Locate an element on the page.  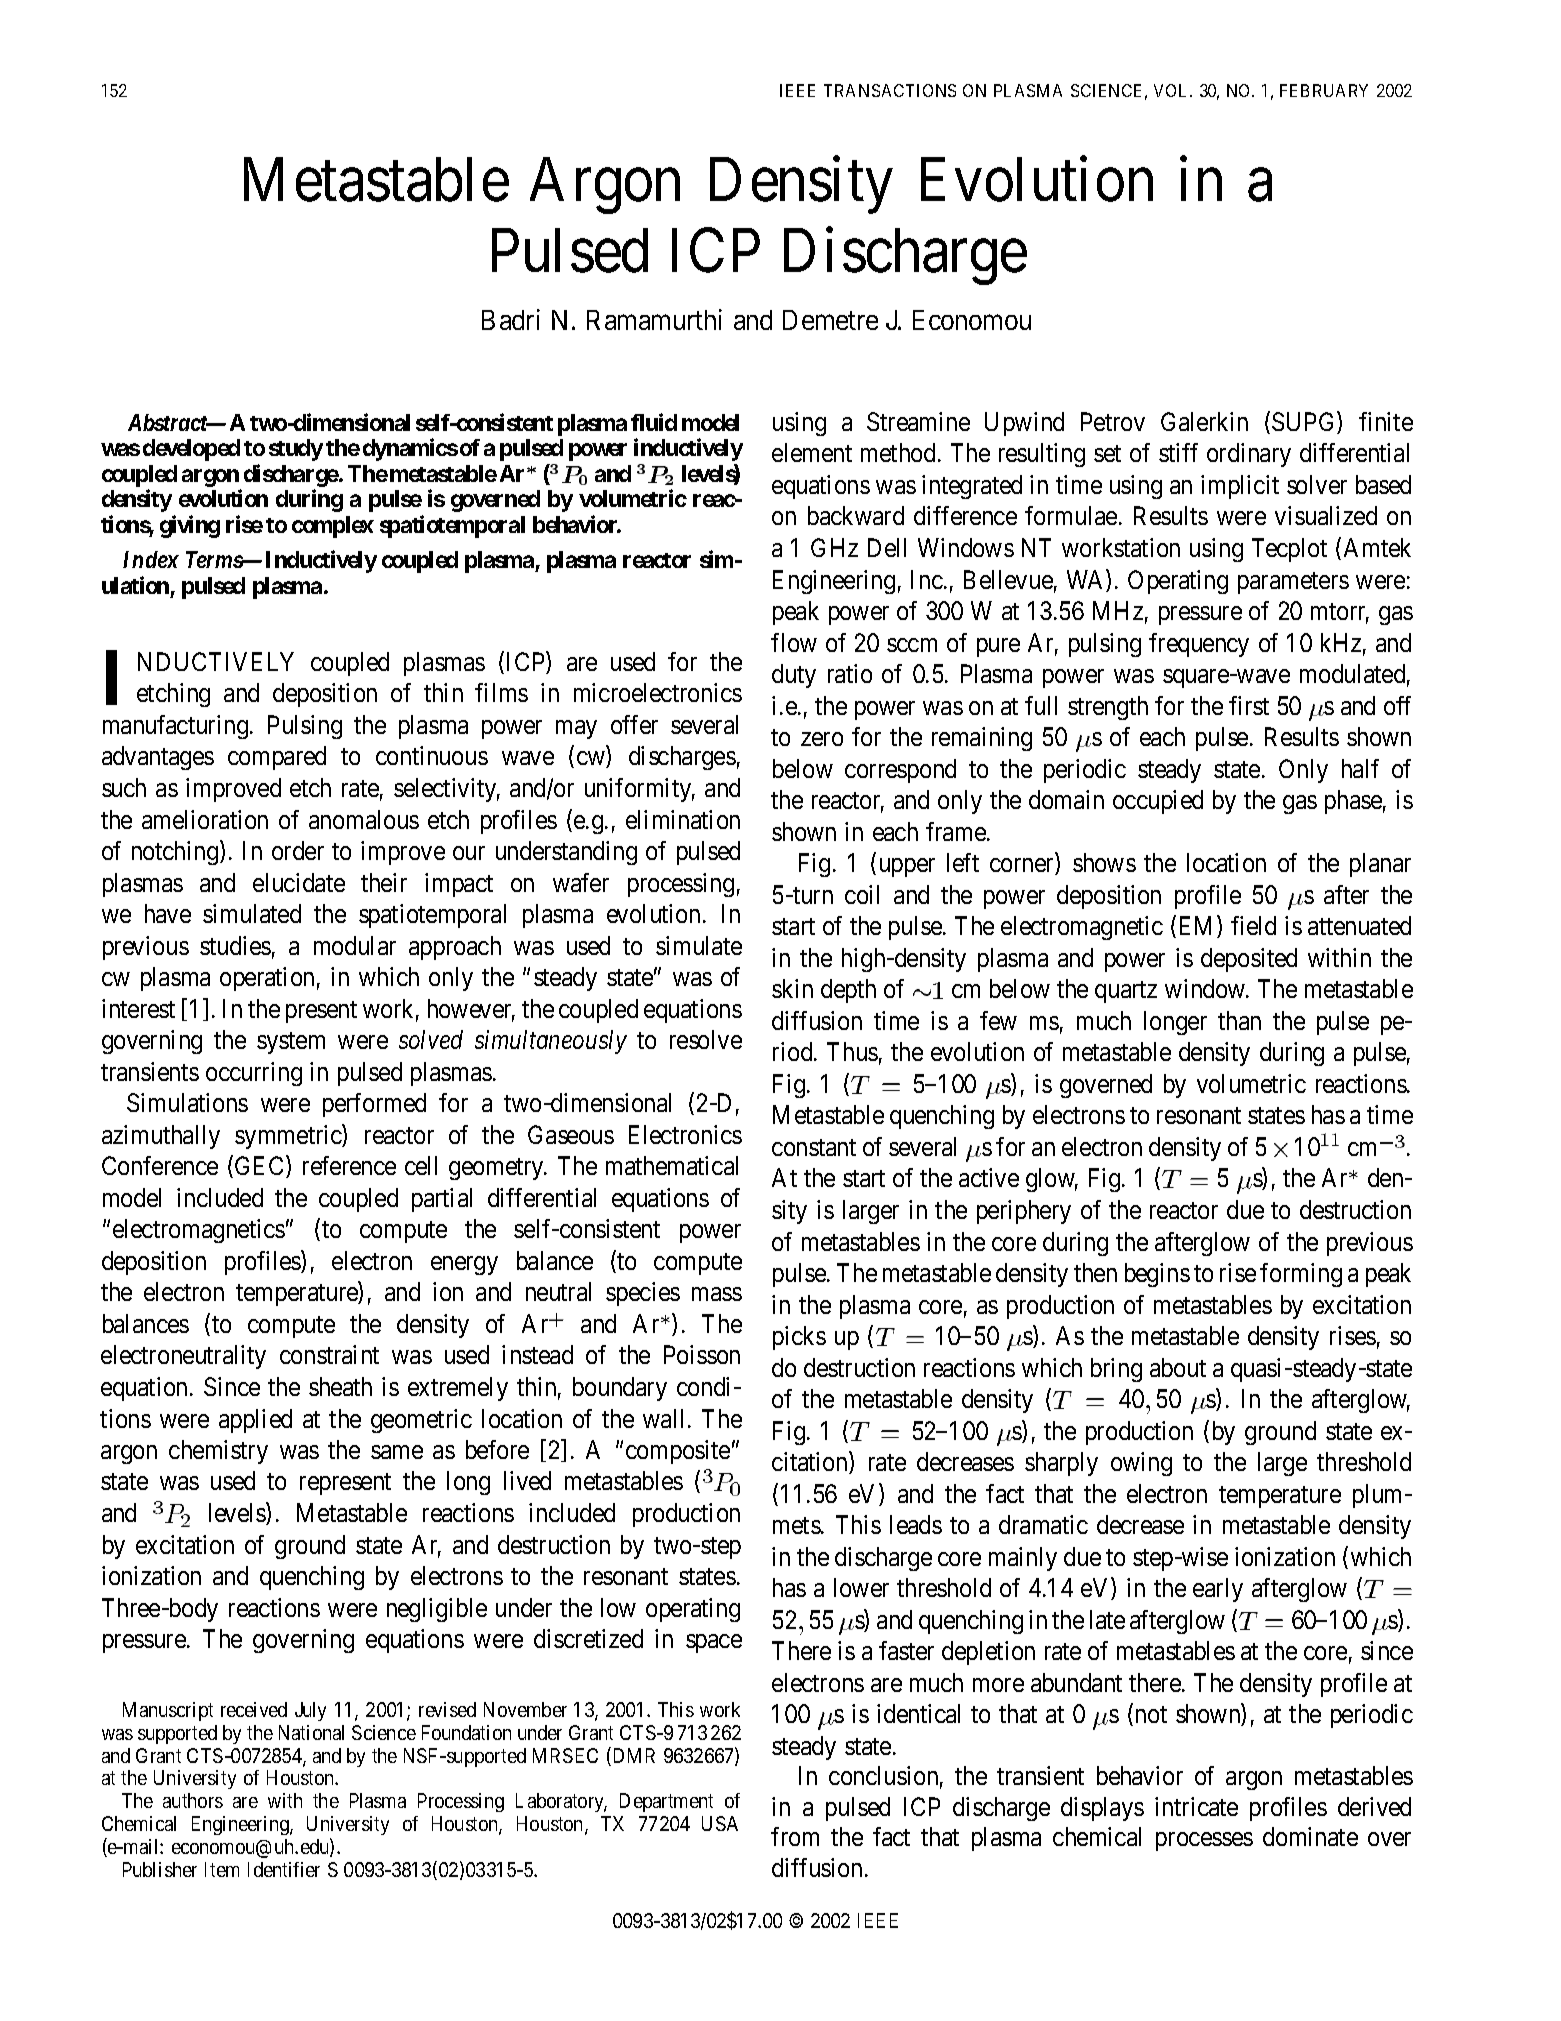
study is located at coordinates (296, 450).
